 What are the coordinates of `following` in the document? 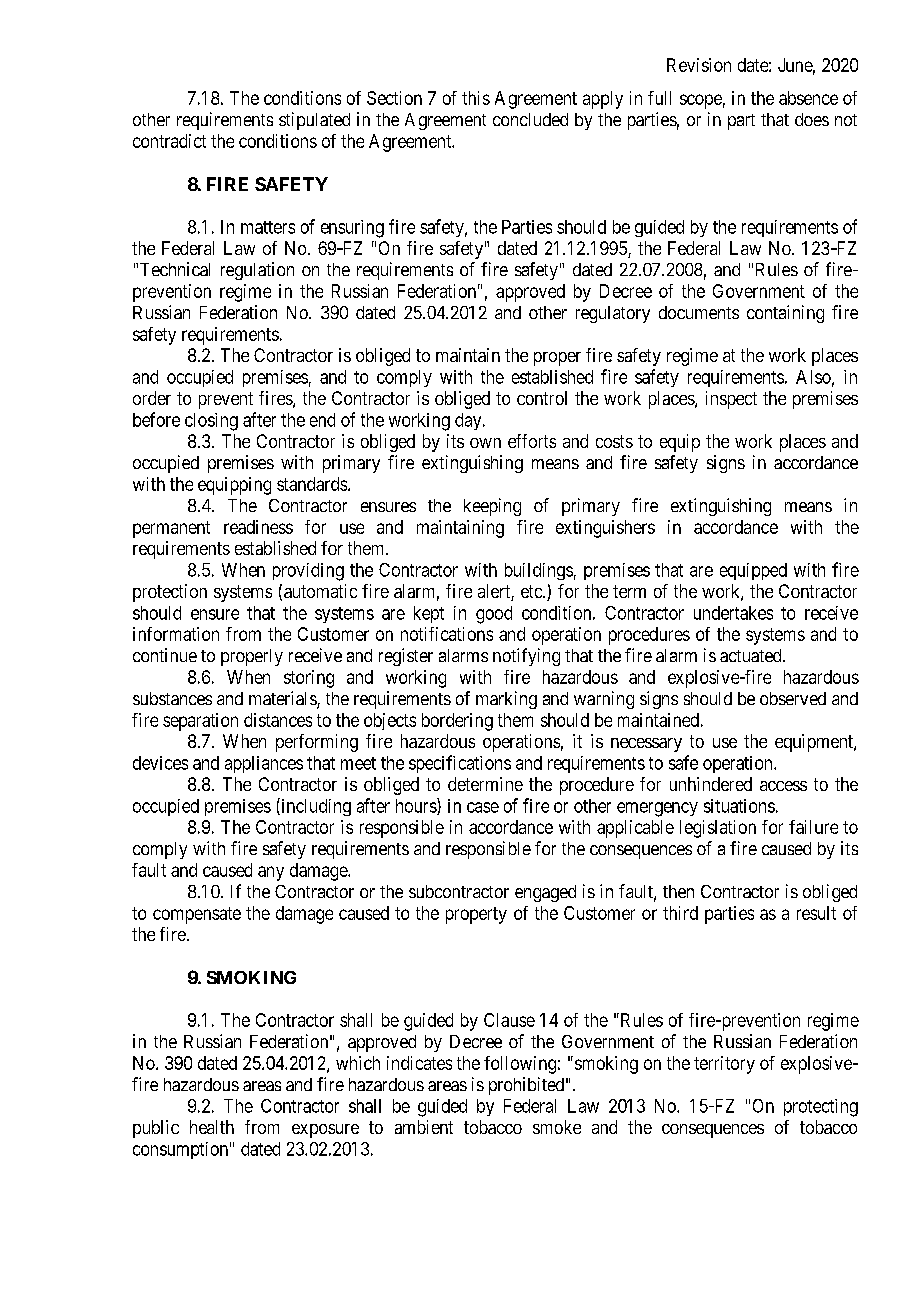 It's located at (520, 1065).
